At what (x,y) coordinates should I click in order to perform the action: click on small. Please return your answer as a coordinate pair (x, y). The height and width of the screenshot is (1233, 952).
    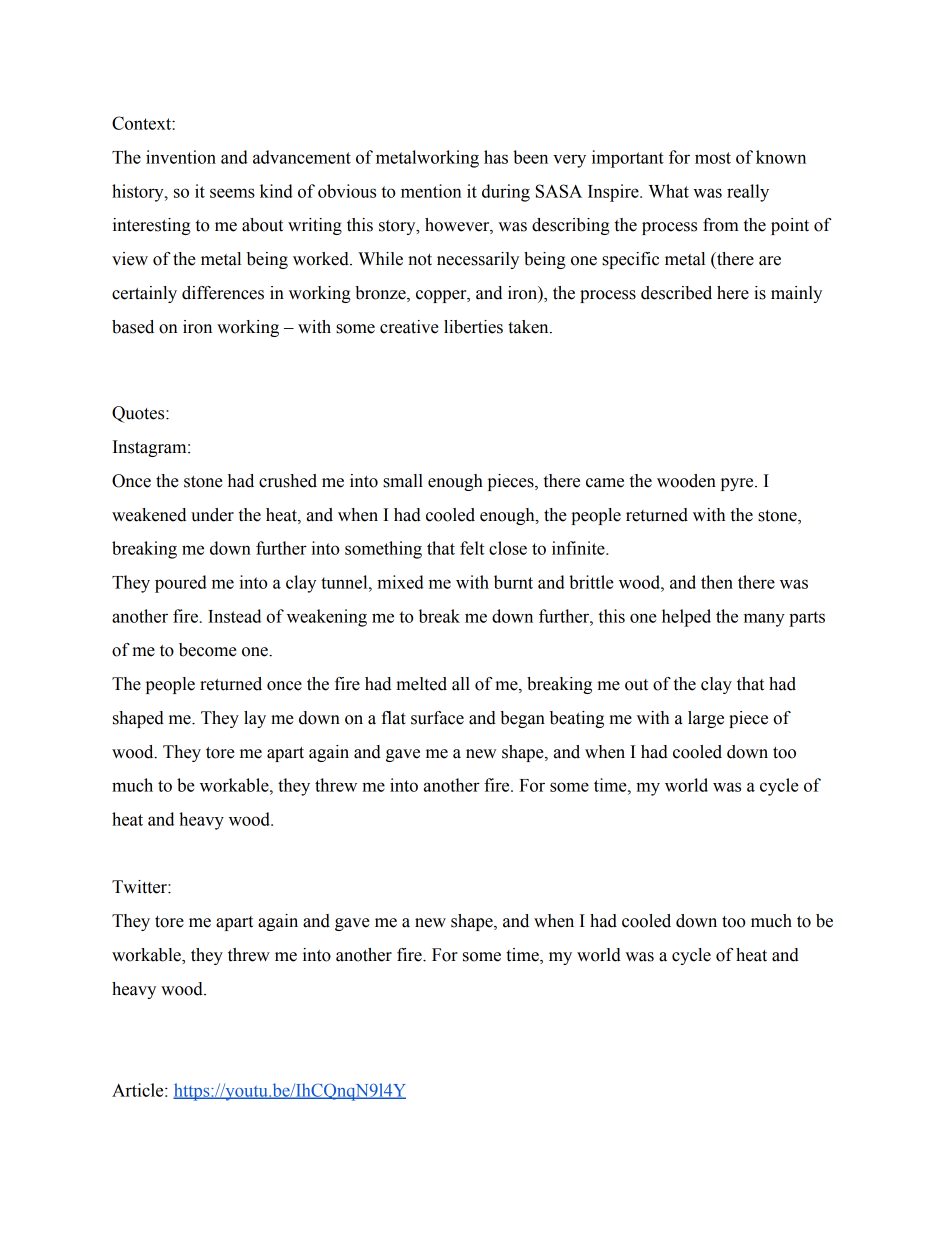
    Looking at the image, I should click on (403, 481).
